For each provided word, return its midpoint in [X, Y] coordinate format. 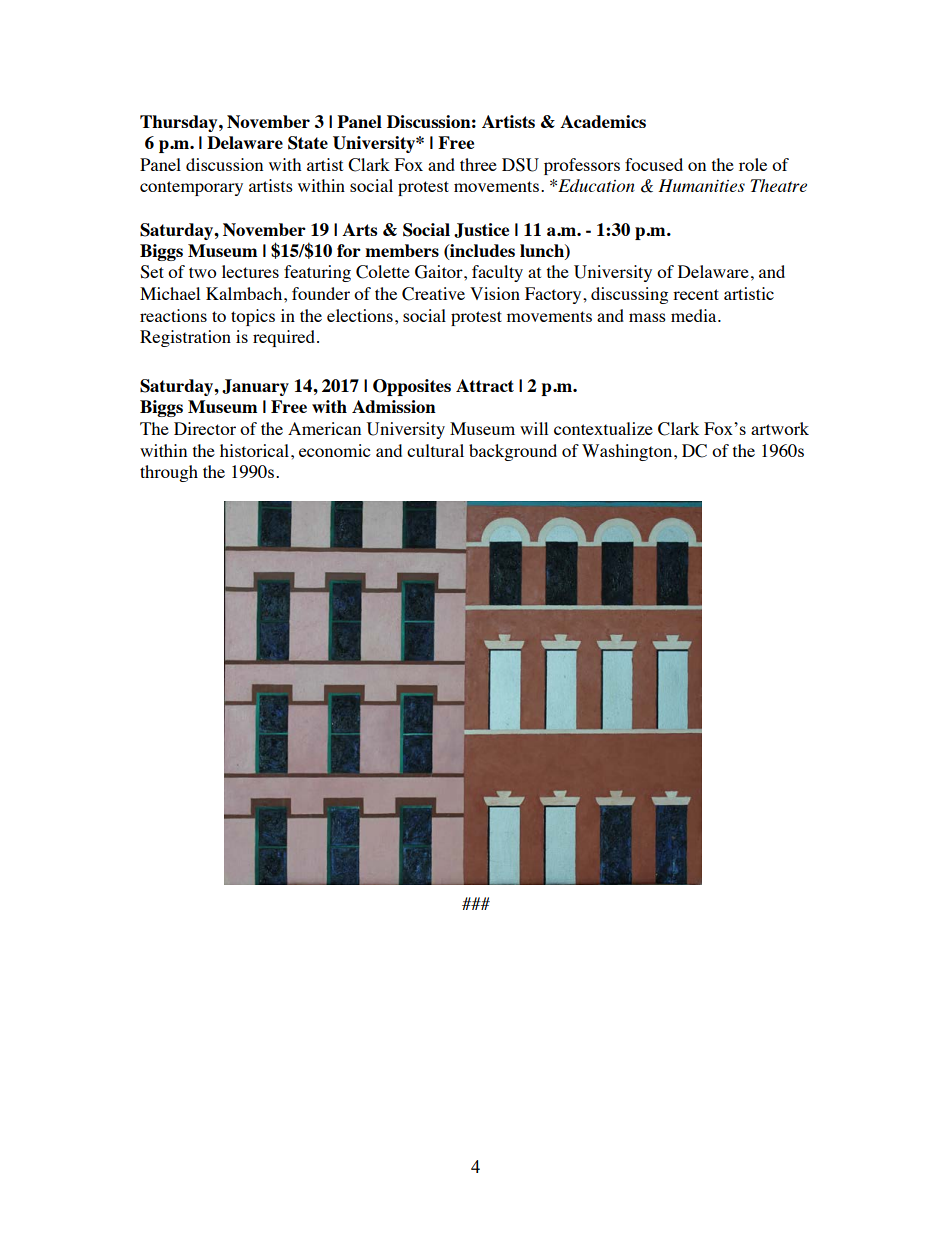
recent [696, 294]
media [695, 315]
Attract [485, 385]
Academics [603, 121]
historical [254, 450]
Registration [185, 338]
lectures [250, 271]
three [478, 164]
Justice [481, 230]
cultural [435, 450]
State [308, 143]
